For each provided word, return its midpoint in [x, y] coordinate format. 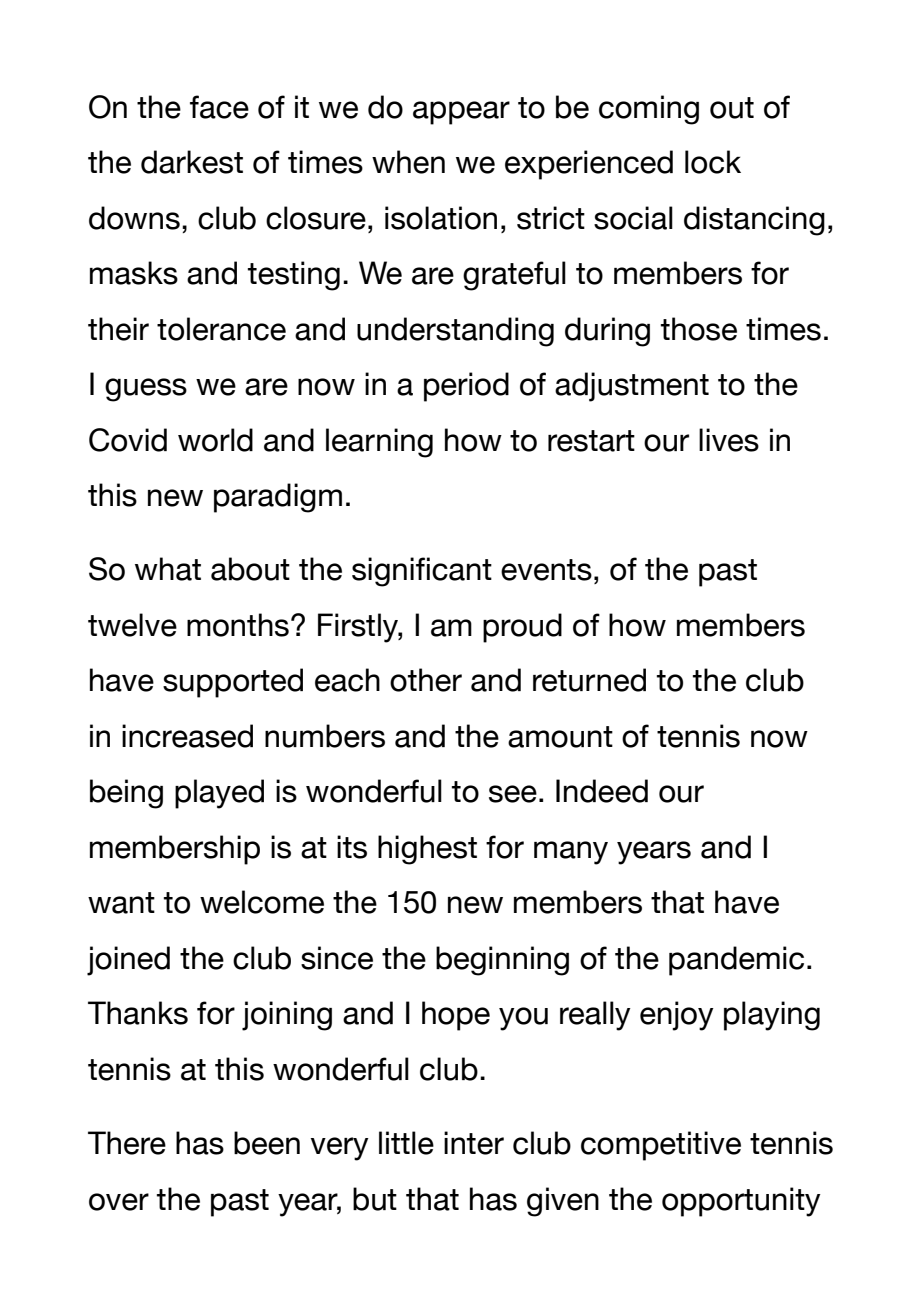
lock [713, 162]
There [127, 1143]
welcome [262, 902]
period [466, 387]
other [426, 680]
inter [474, 1143]
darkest [192, 162]
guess [146, 390]
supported [233, 683]
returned [589, 680]
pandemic [736, 961]
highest [427, 850]
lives [729, 440]
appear [461, 113]
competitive [661, 1146]
